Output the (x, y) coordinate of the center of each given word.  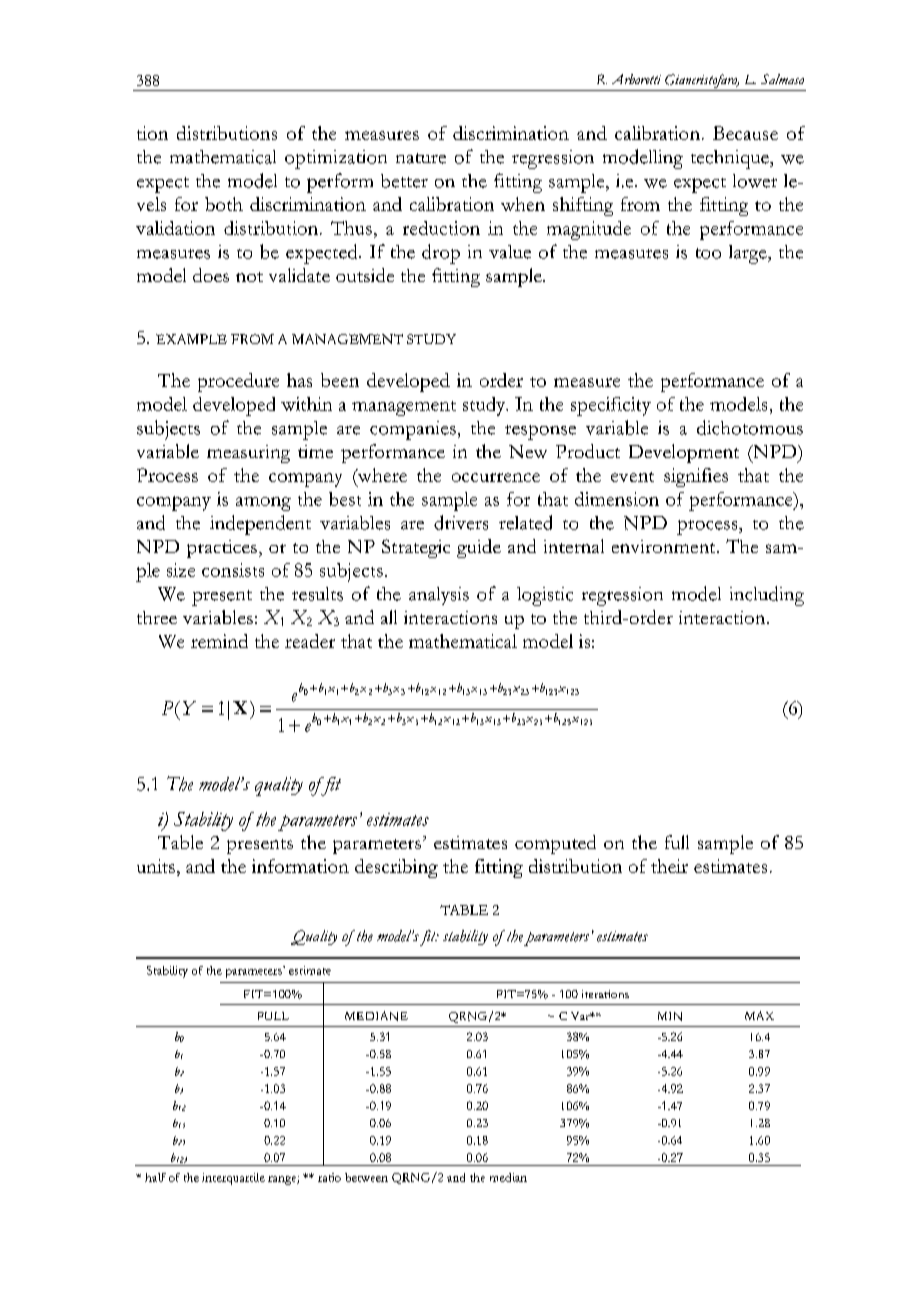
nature (421, 158)
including (767, 596)
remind (219, 641)
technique (731, 159)
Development (684, 453)
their (669, 866)
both (224, 204)
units (156, 866)
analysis (439, 596)
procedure (238, 382)
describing (396, 868)
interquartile (233, 1179)
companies (413, 430)
